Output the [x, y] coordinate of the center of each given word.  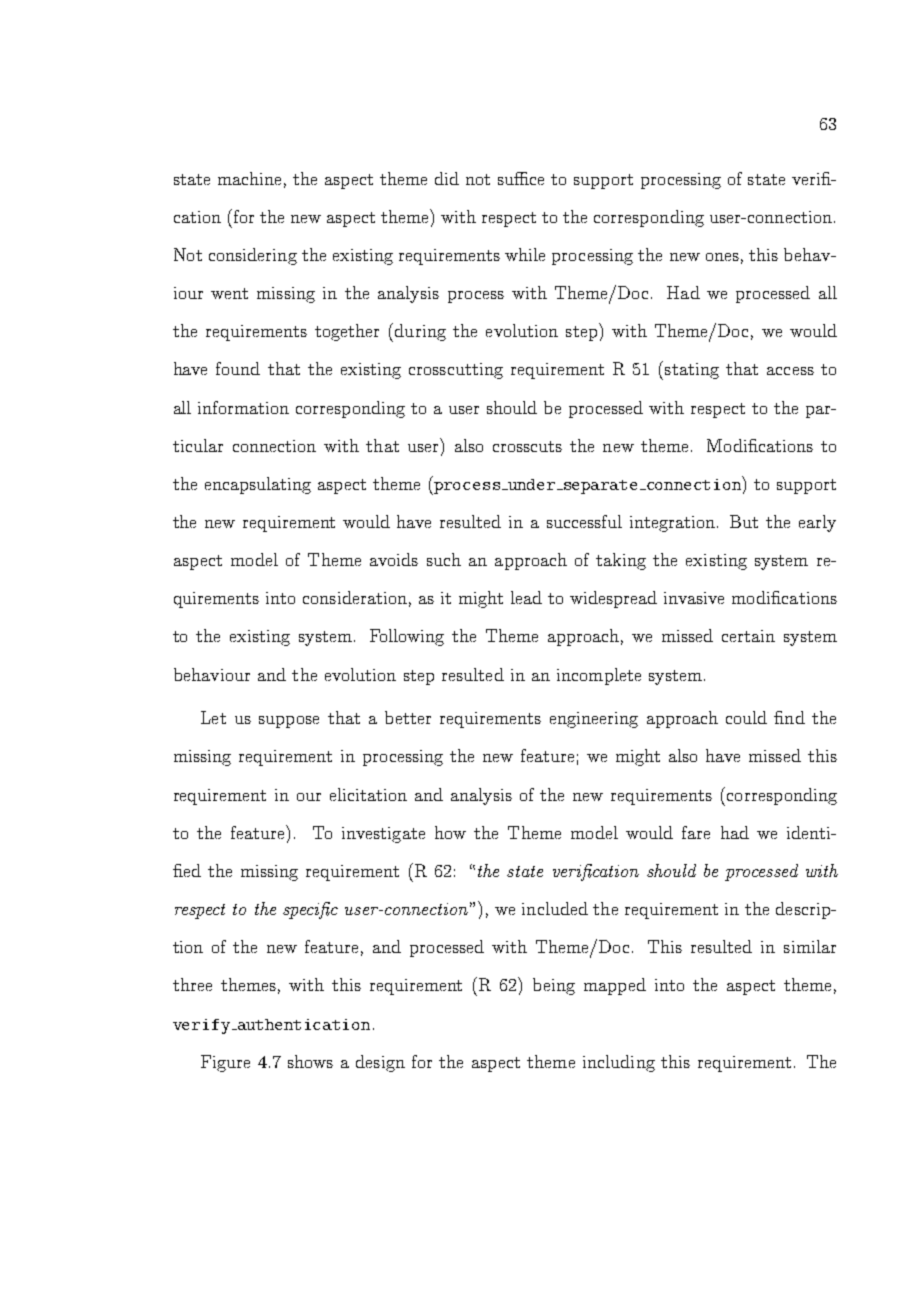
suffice [521, 178]
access [790, 371]
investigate [383, 835]
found [238, 368]
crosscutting [456, 371]
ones [722, 257]
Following [407, 637]
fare [696, 832]
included [555, 908]
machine [249, 178]
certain [748, 636]
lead [526, 597]
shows [310, 1061]
